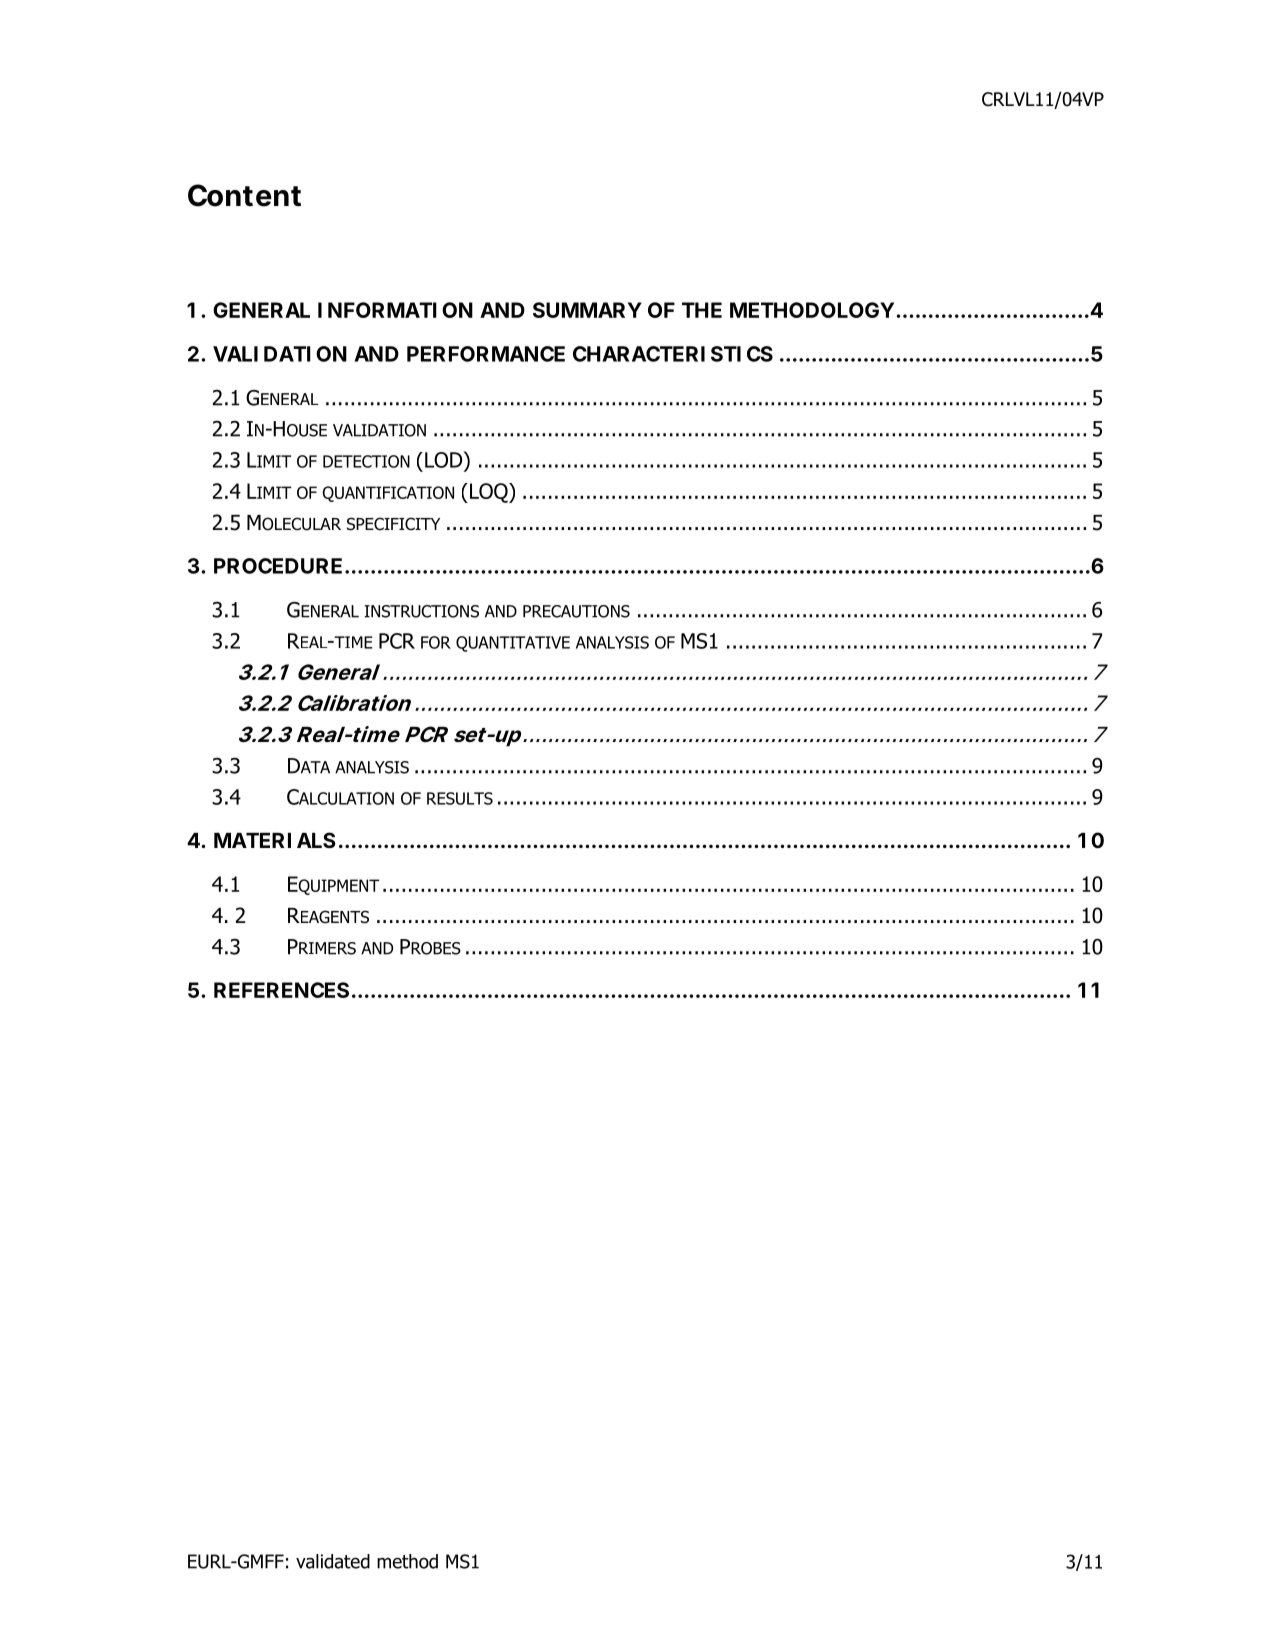 The image size is (1272, 1647). Describe the element at coordinates (445, 459) in the screenshot. I see `LOD` at that location.
